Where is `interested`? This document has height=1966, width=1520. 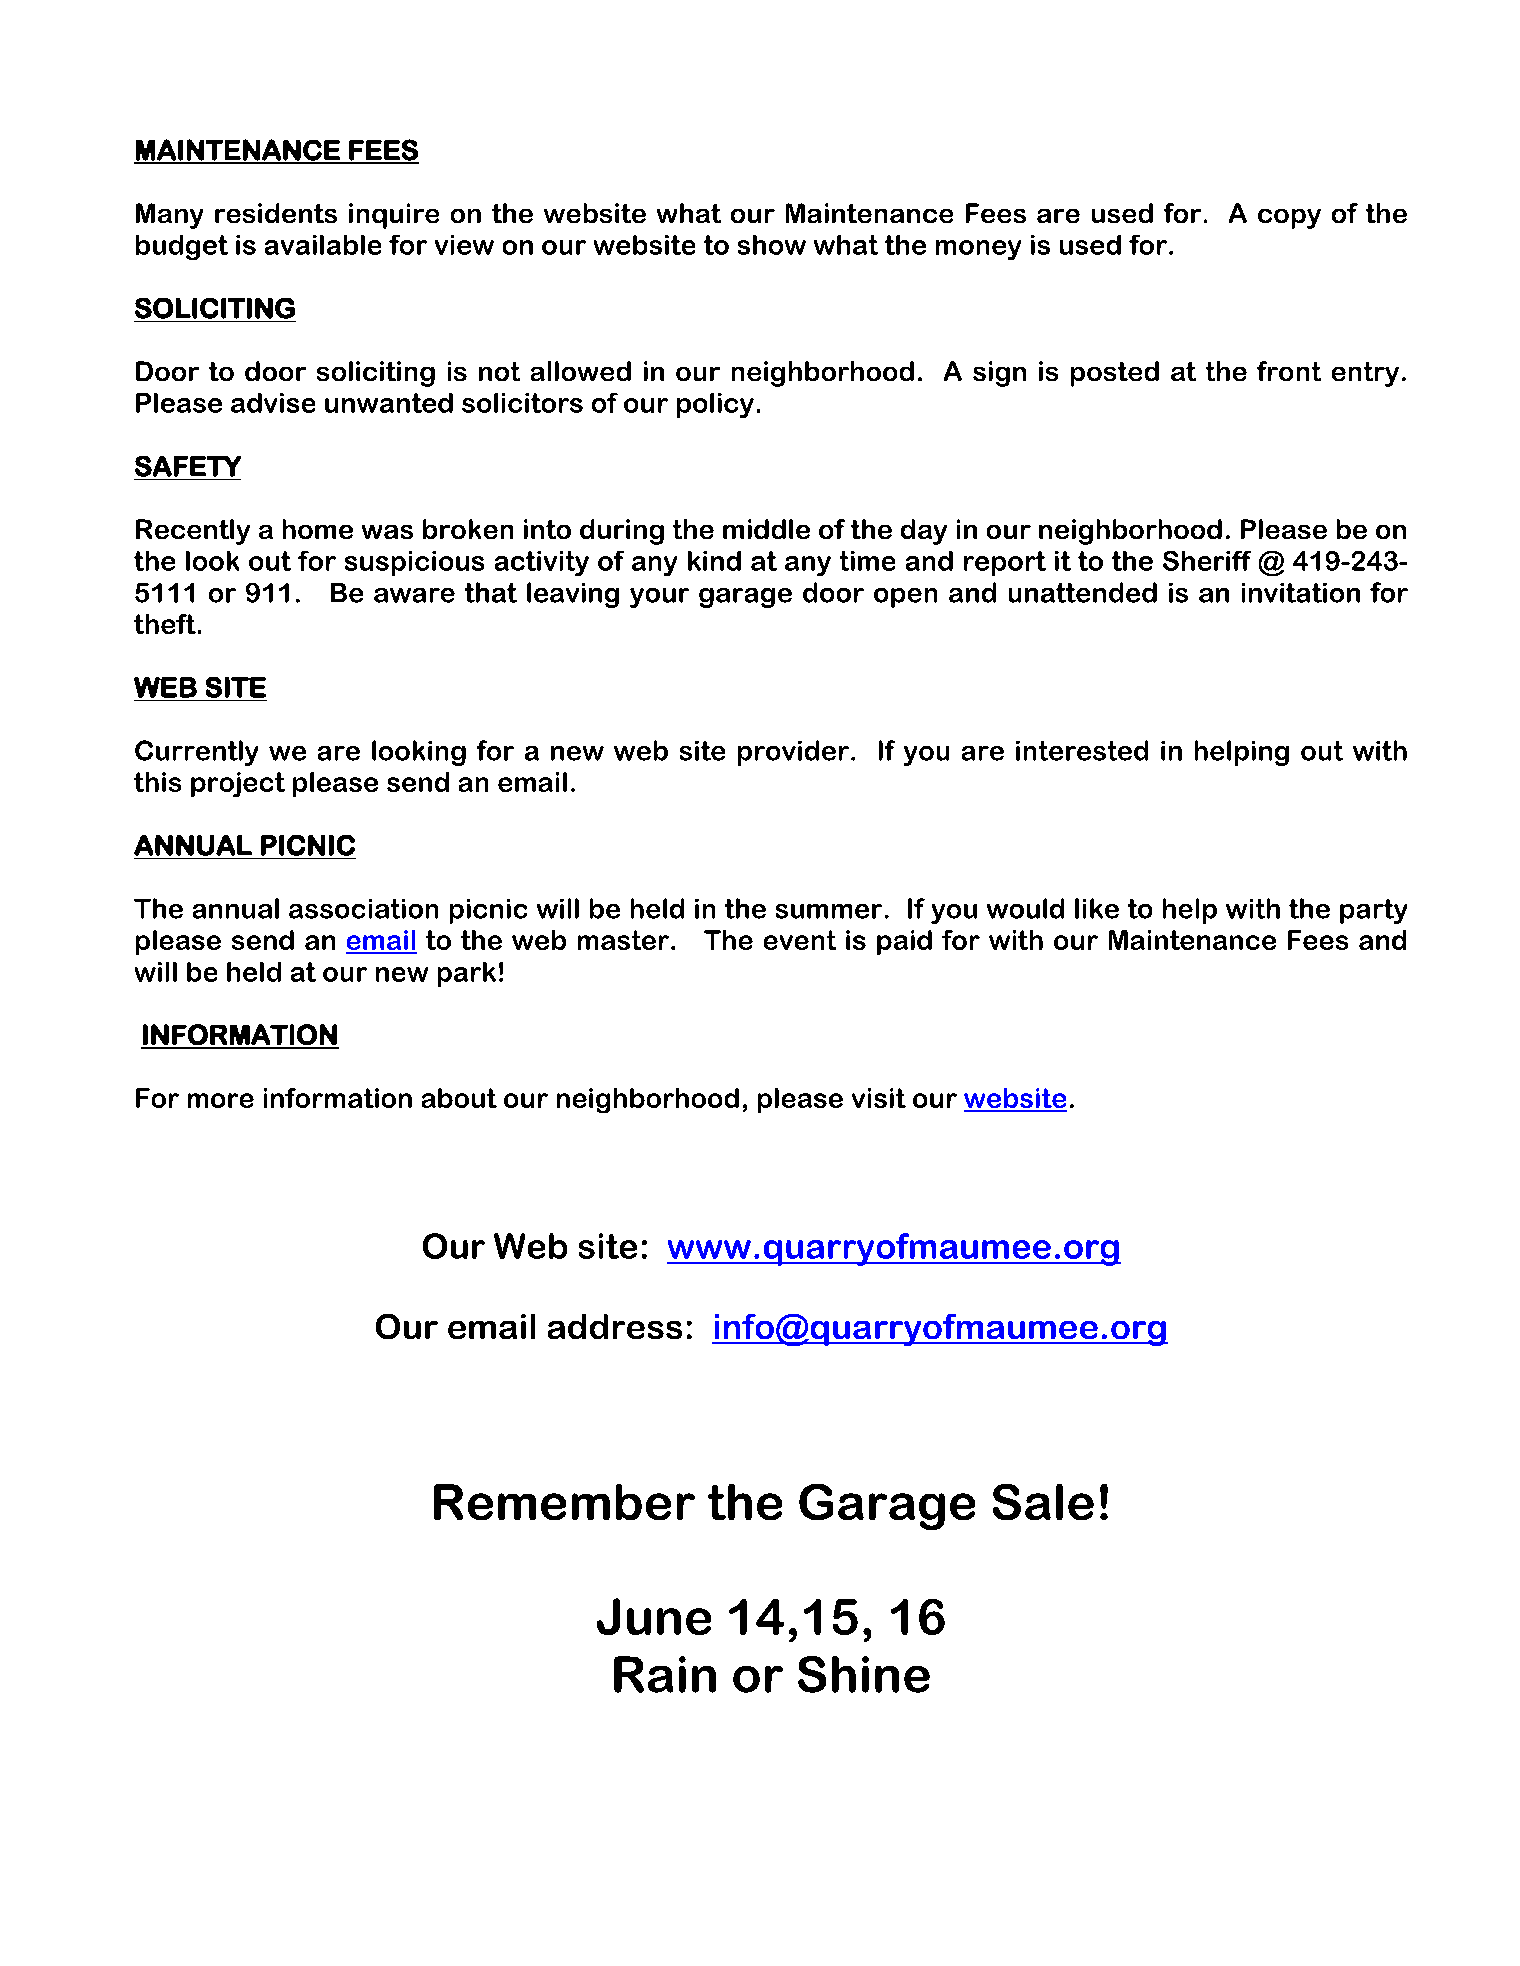
interested is located at coordinates (1082, 750).
